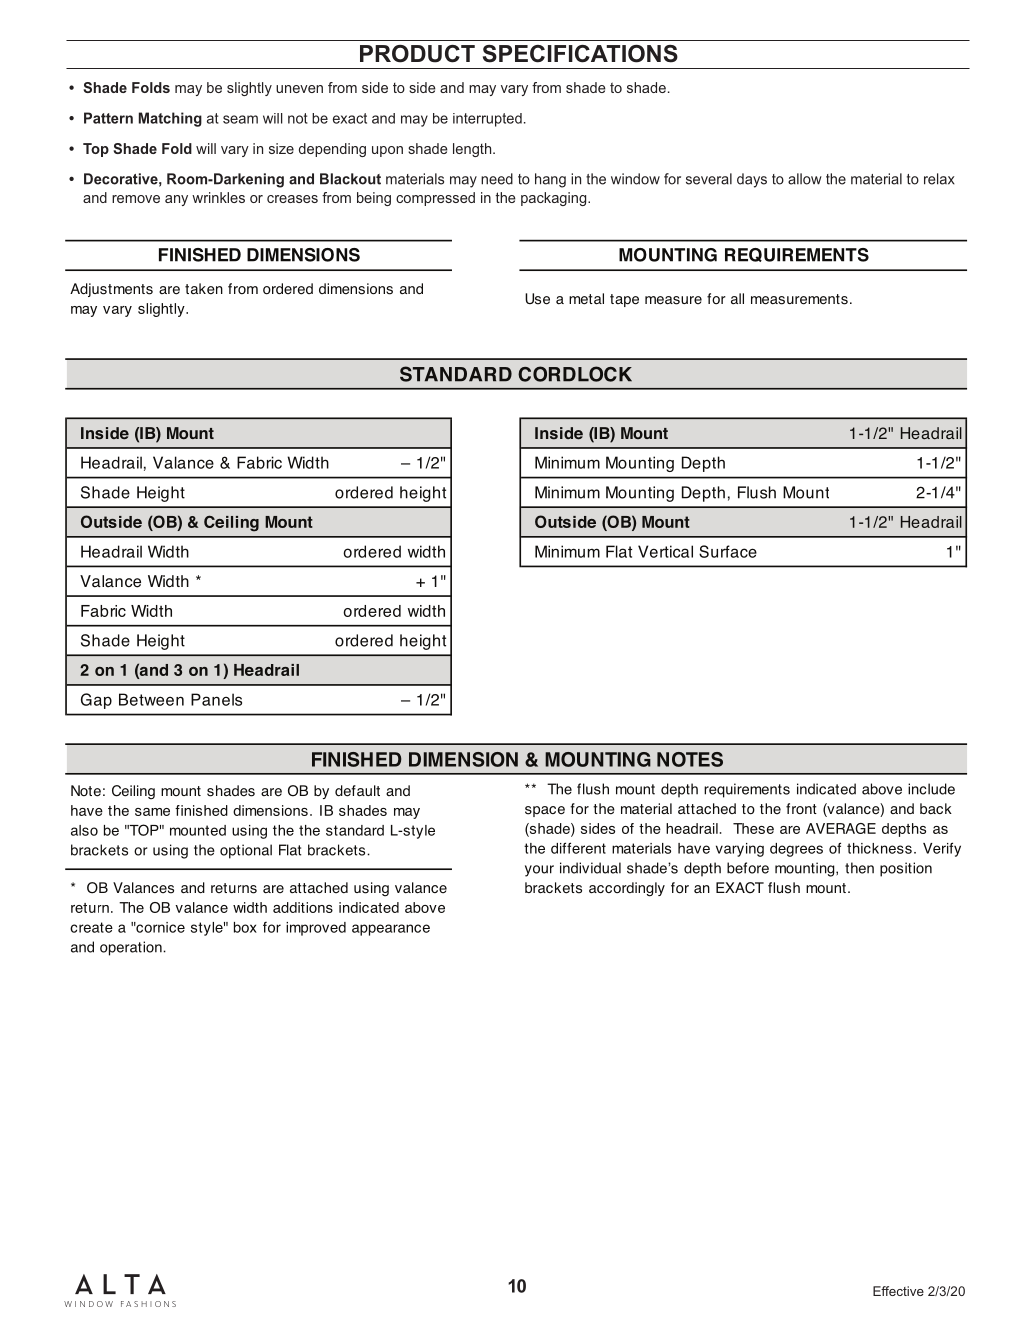 Image resolution: width=1034 pixels, height=1338 pixels. I want to click on allow, so click(805, 179).
